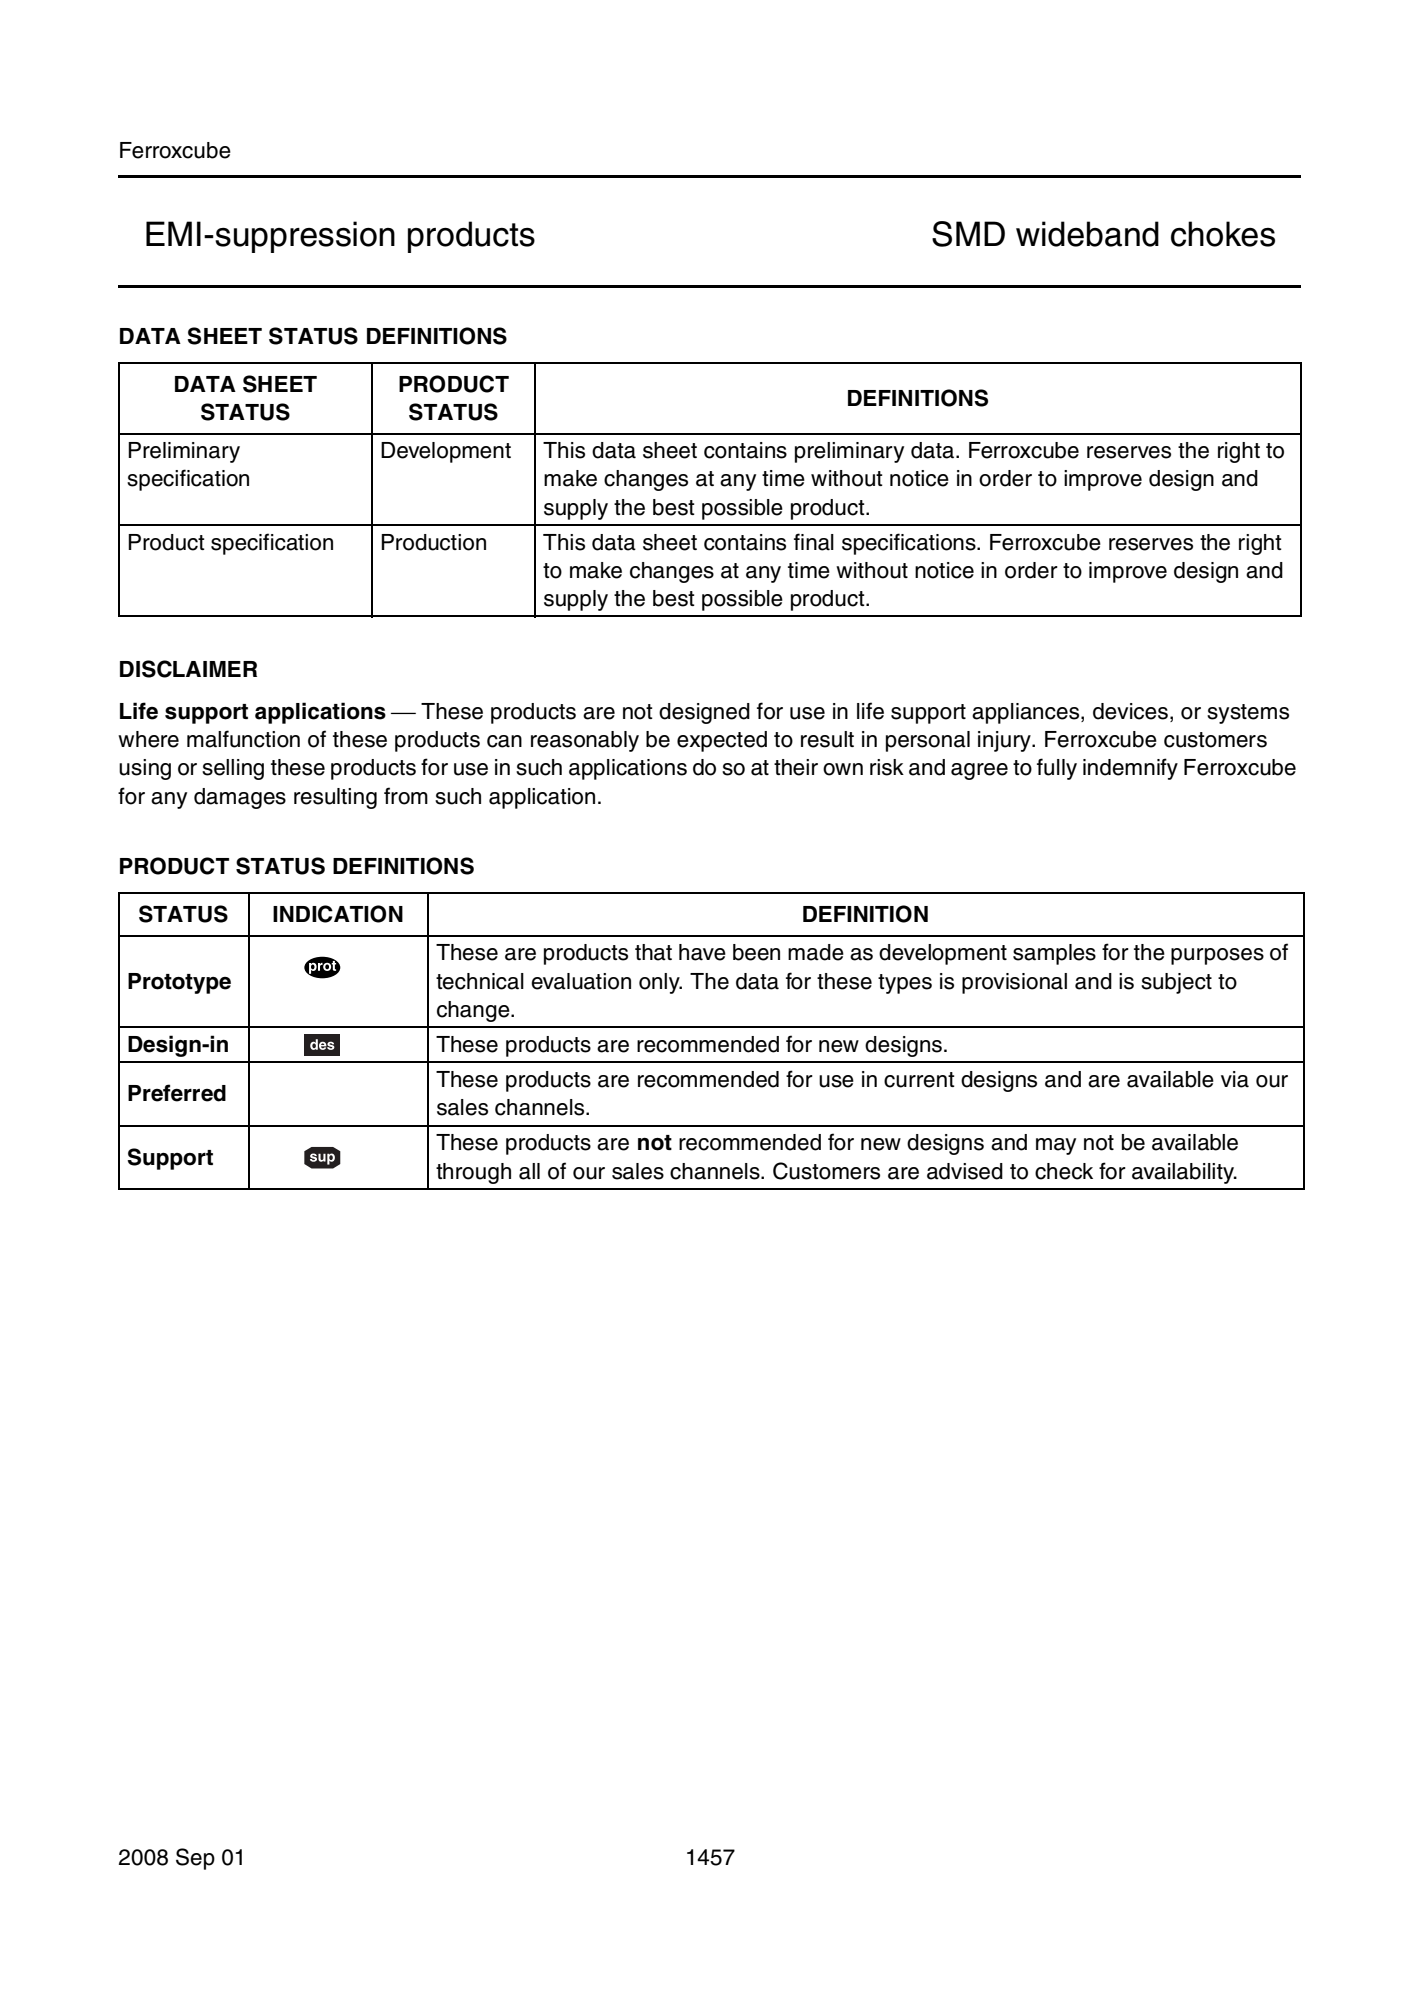  Describe the element at coordinates (1064, 1171) in the screenshot. I see `check` at that location.
